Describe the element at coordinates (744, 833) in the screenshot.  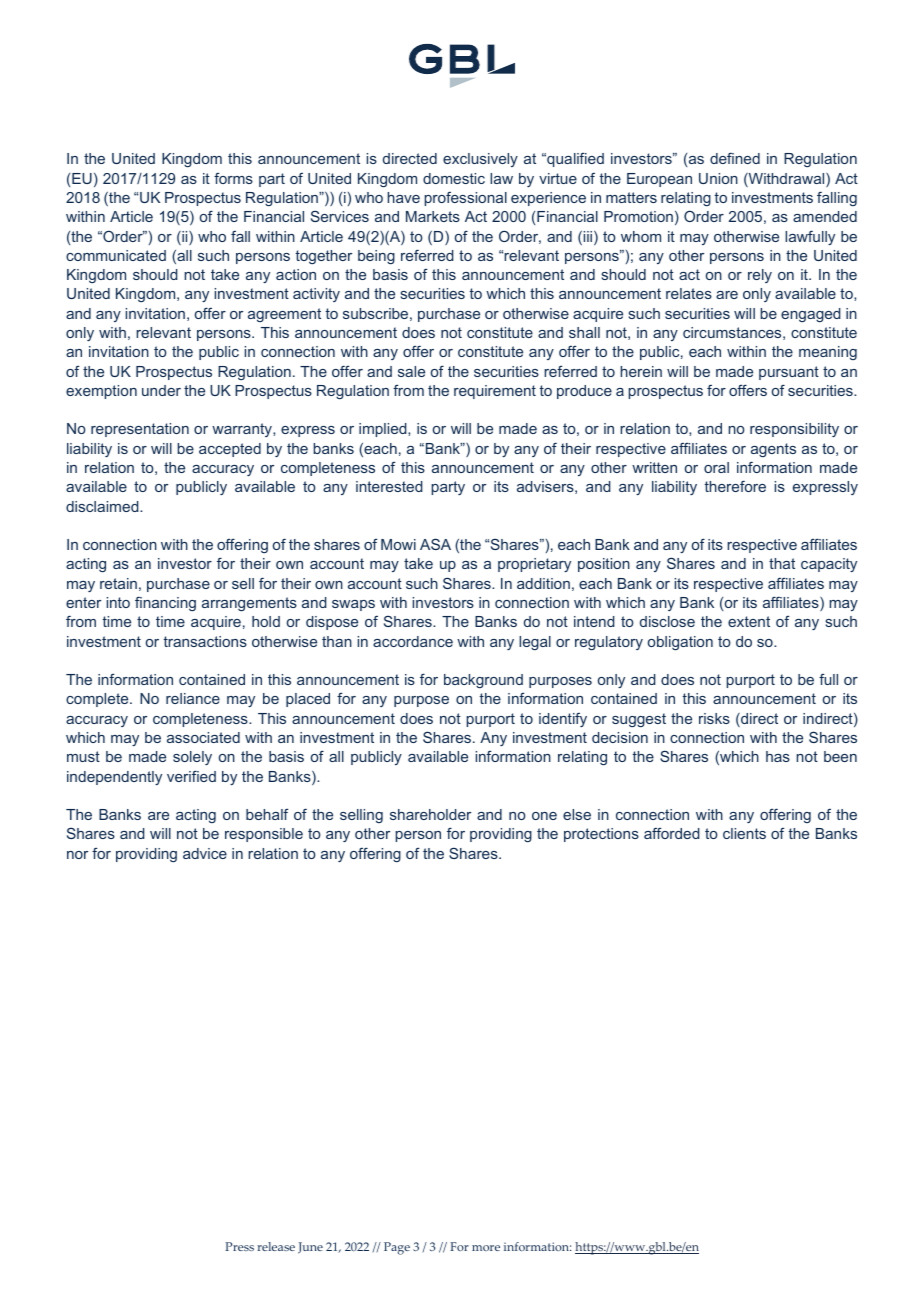
I see `clients` at that location.
